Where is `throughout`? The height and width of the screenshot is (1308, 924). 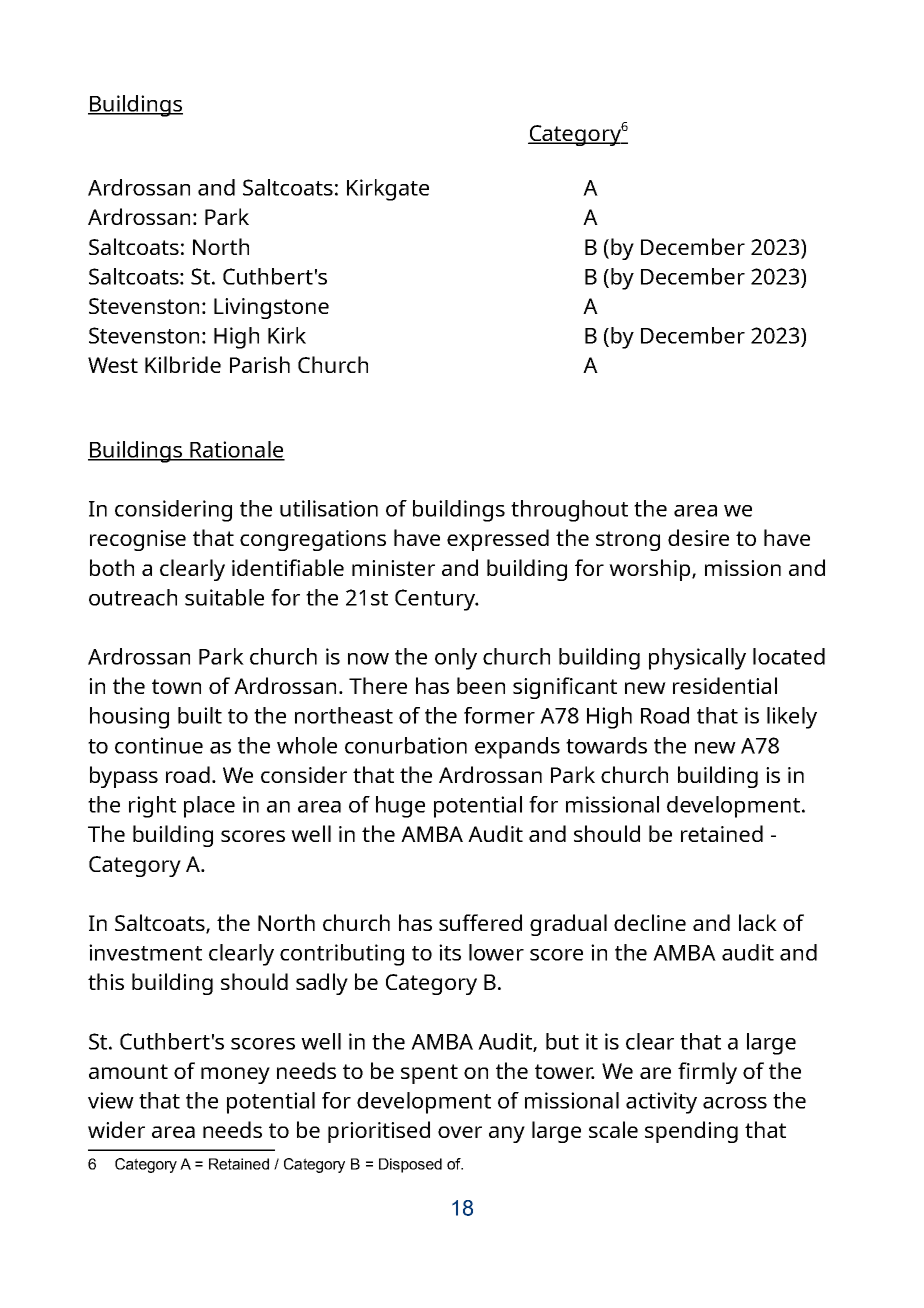 throughout is located at coordinates (569, 511).
